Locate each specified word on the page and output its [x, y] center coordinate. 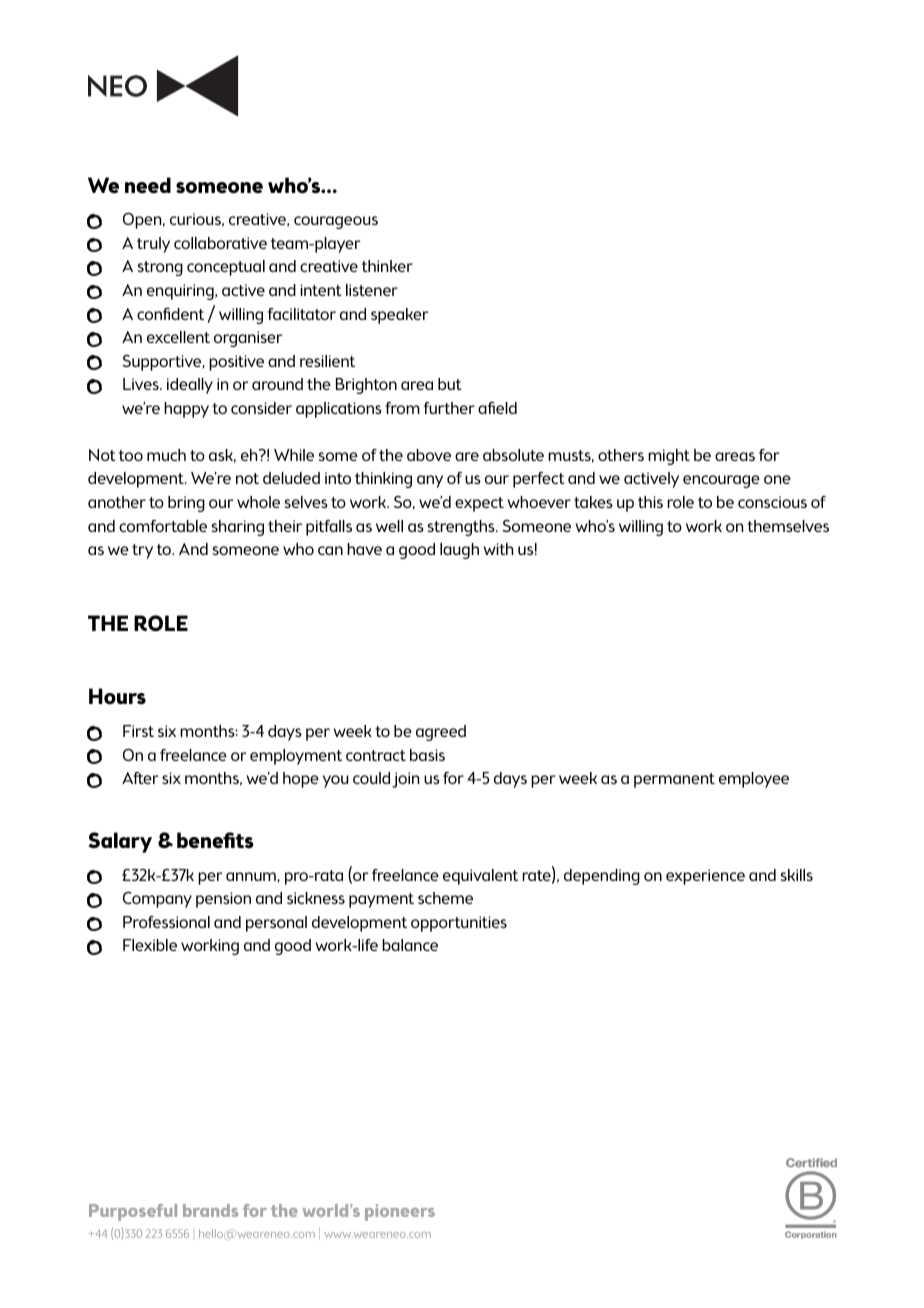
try [142, 551]
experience [705, 877]
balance [410, 945]
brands [210, 1210]
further [449, 408]
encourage [721, 481]
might [669, 457]
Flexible [150, 945]
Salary [120, 842]
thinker [387, 266]
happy [186, 410]
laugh [459, 551]
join [405, 780]
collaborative [220, 243]
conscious [772, 502]
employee [754, 780]
